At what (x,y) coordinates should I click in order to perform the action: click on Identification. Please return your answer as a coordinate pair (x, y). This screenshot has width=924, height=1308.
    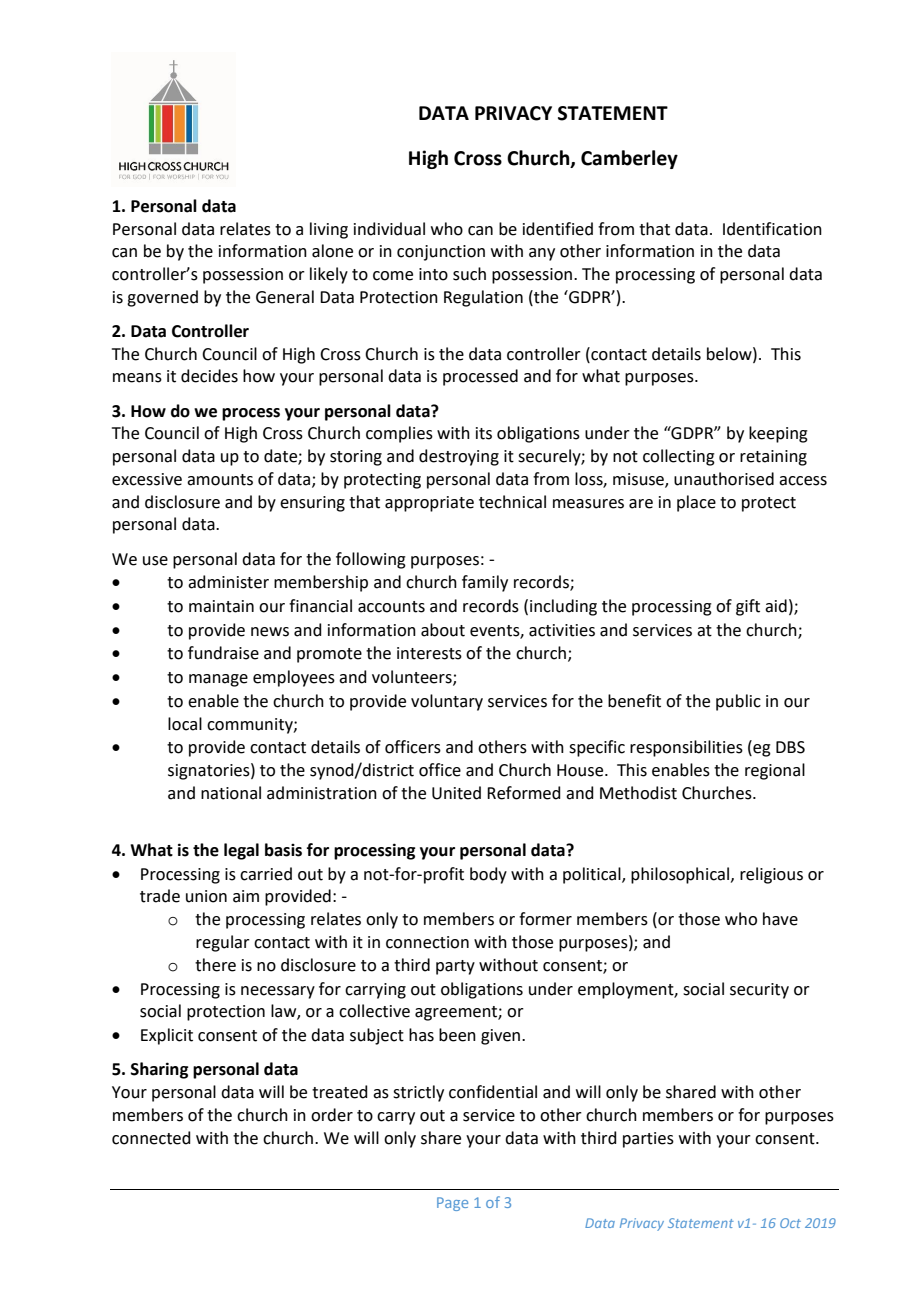
    Looking at the image, I should click on (772, 229).
